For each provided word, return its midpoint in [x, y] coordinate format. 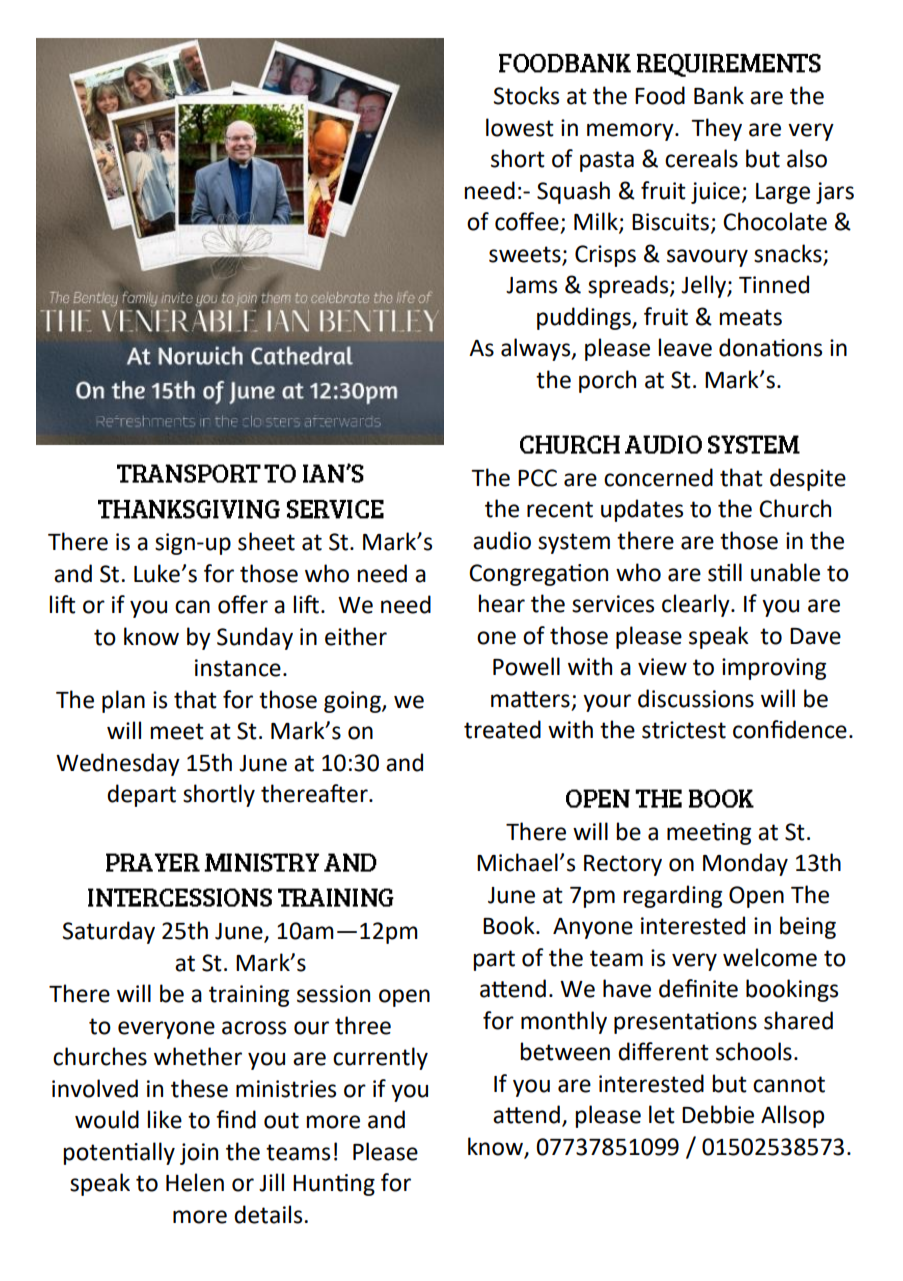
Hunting [334, 1185]
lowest [520, 127]
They [716, 129]
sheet [266, 541]
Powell [526, 666]
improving [774, 669]
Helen [195, 1182]
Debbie [718, 1114]
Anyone [593, 928]
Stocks [526, 95]
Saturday [109, 932]
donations [770, 347]
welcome [770, 957]
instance [238, 668]
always [537, 349]
